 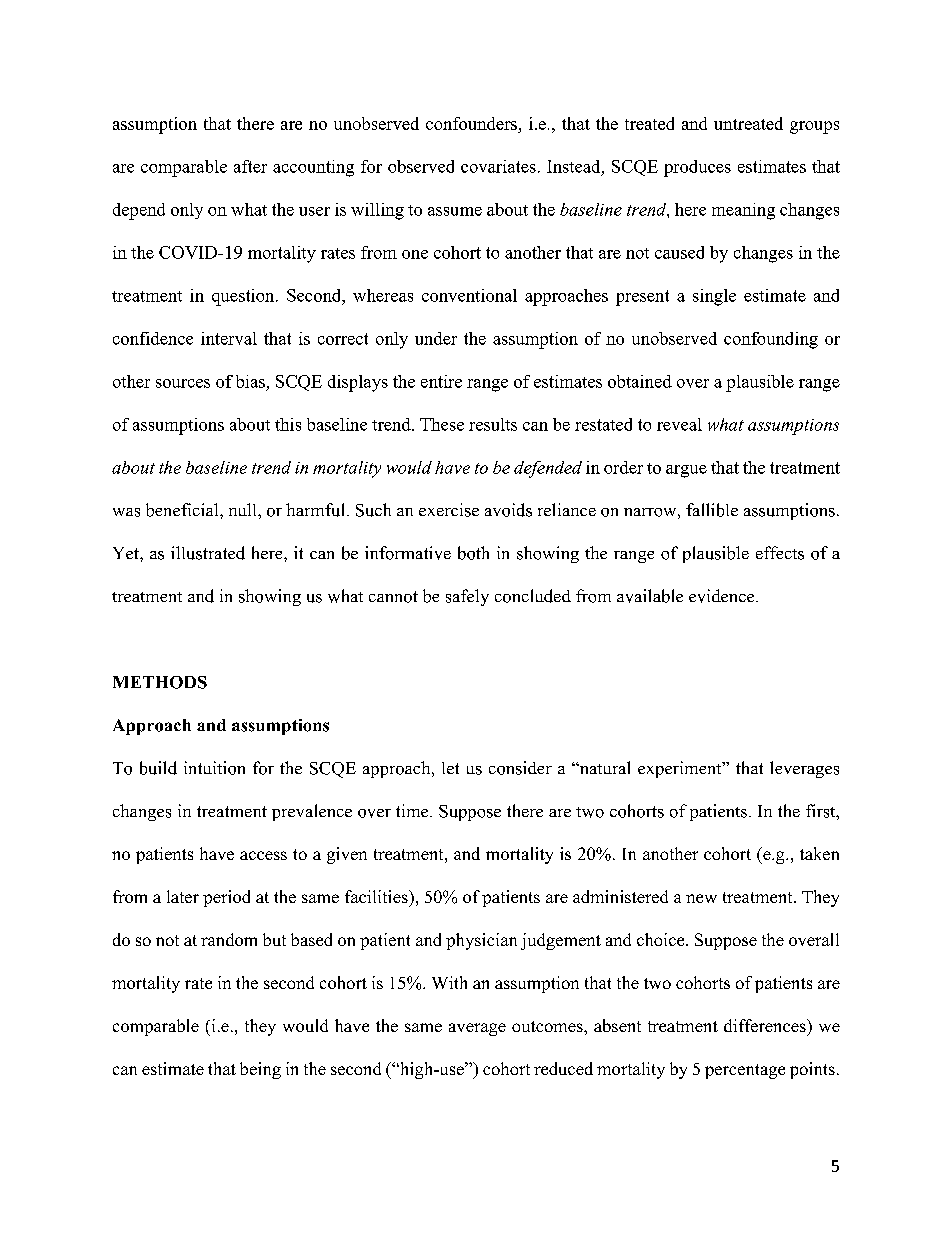 What do you see at coordinates (467, 597) in the screenshot?
I see `safely` at bounding box center [467, 597].
